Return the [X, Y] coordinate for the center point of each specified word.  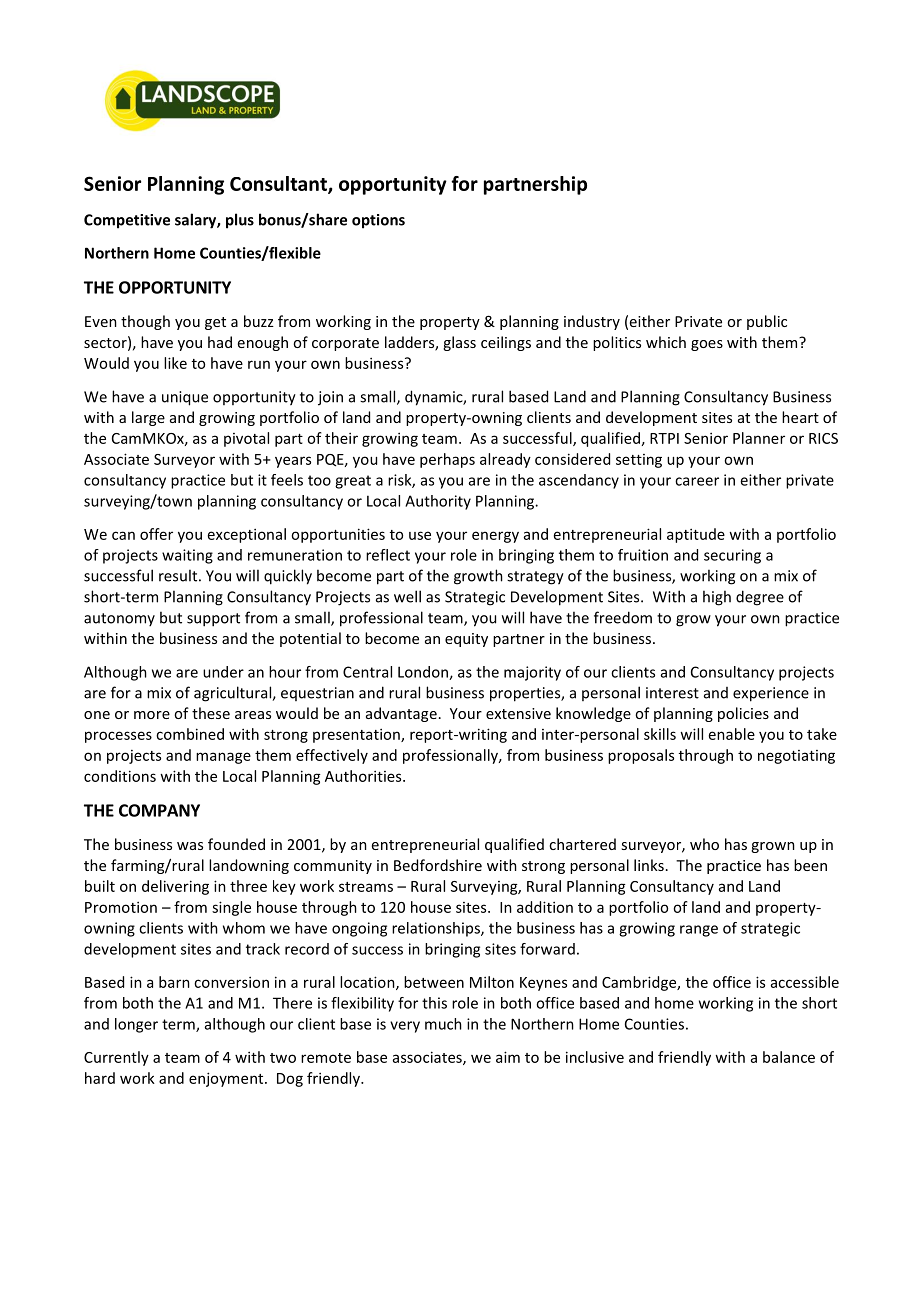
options [378, 221]
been [810, 865]
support [213, 620]
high [717, 598]
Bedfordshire [438, 865]
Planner [759, 438]
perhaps [447, 460]
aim [508, 1057]
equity [466, 640]
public [767, 322]
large [148, 418]
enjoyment [227, 1079]
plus [240, 221]
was [190, 846]
